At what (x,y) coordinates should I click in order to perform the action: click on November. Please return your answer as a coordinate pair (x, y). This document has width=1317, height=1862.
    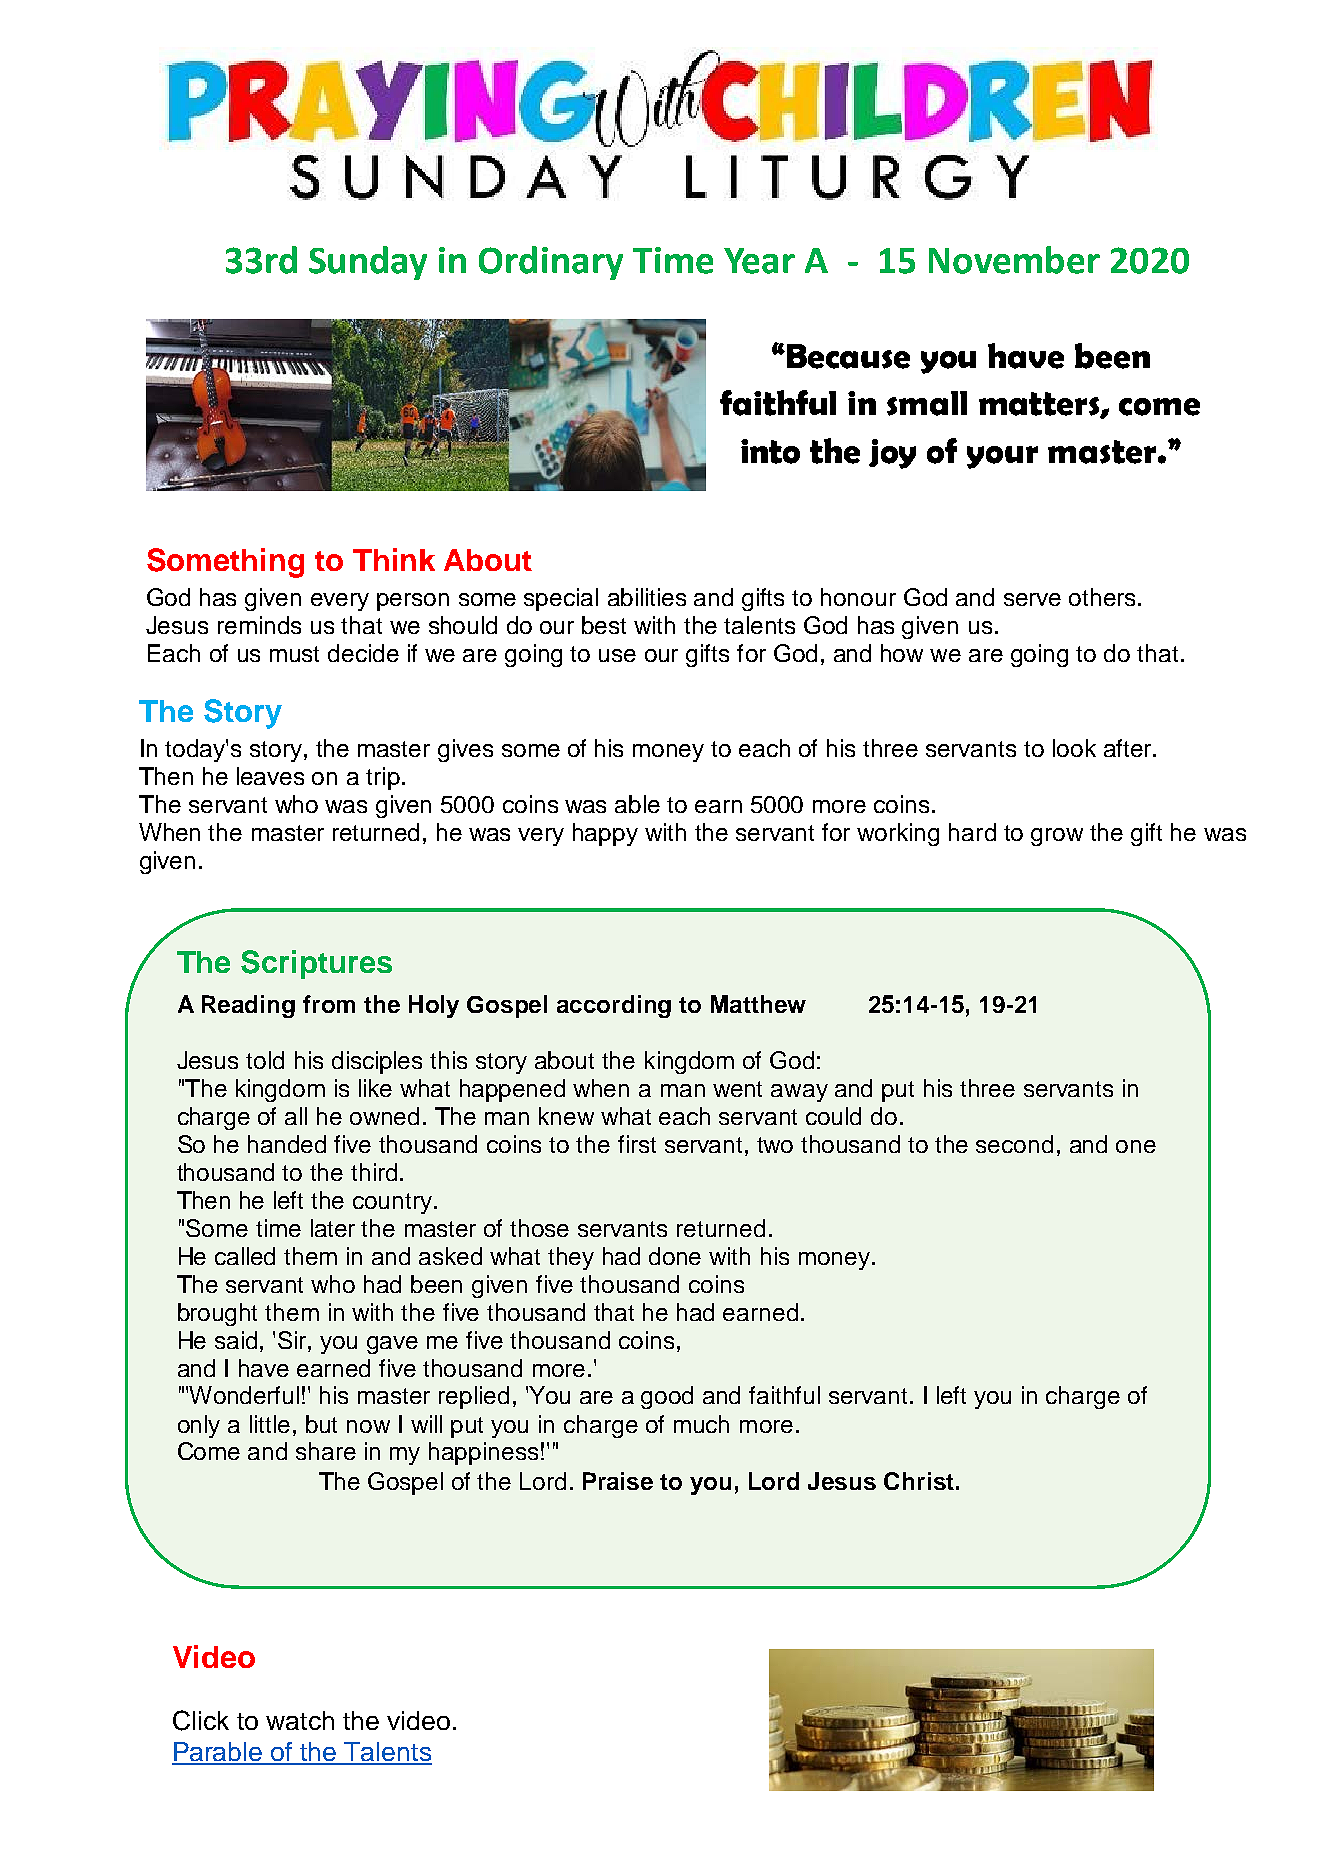
    Looking at the image, I should click on (1014, 260).
